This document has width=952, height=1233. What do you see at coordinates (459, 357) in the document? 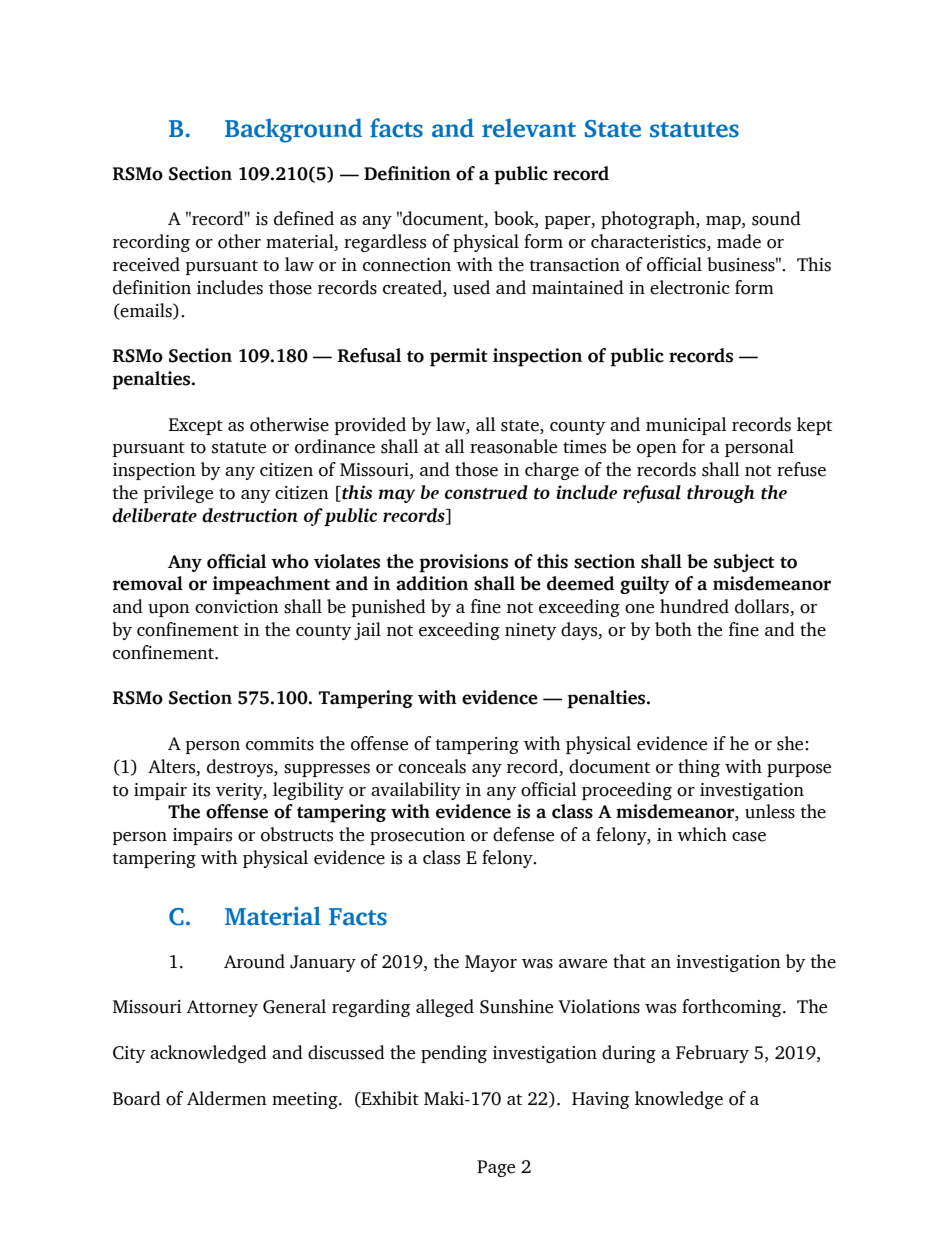
I see `permit` at bounding box center [459, 357].
